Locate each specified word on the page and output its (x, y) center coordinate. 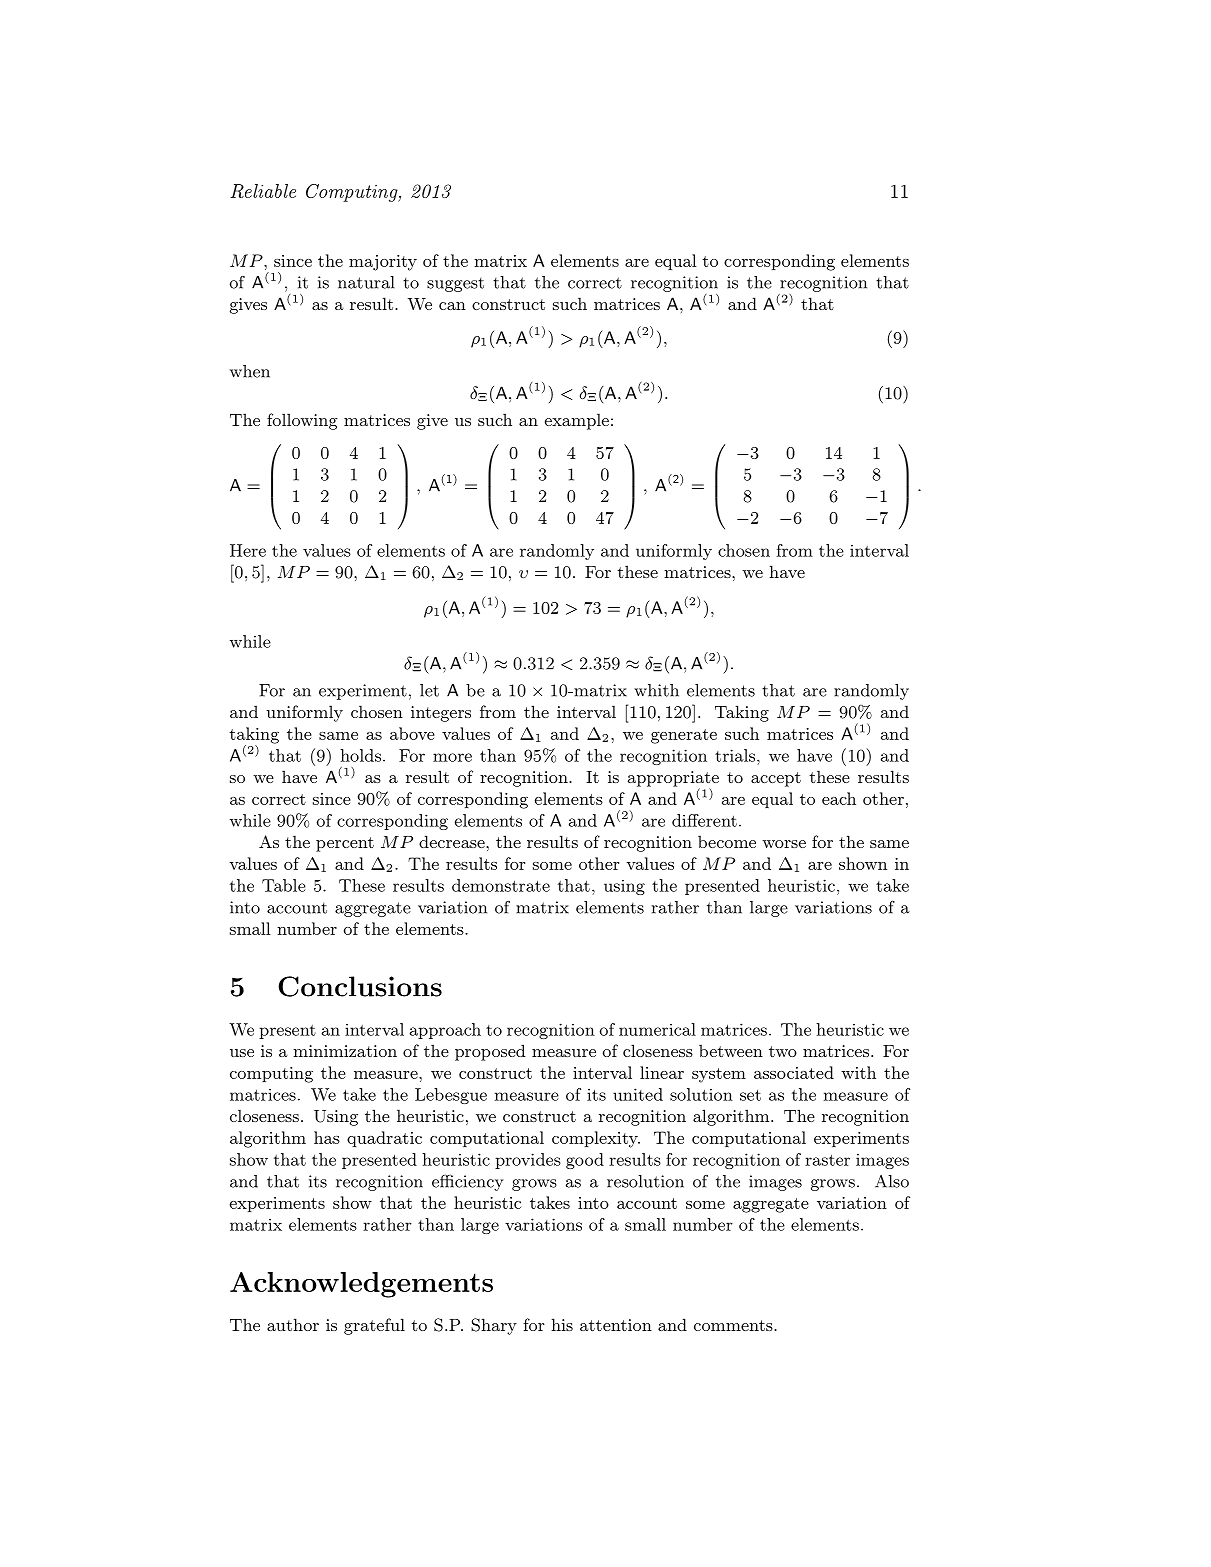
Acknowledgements (361, 1285)
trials (735, 755)
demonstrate (501, 885)
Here (248, 550)
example (577, 421)
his (562, 1324)
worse (784, 844)
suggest (455, 284)
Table (284, 885)
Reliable (263, 191)
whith (656, 690)
